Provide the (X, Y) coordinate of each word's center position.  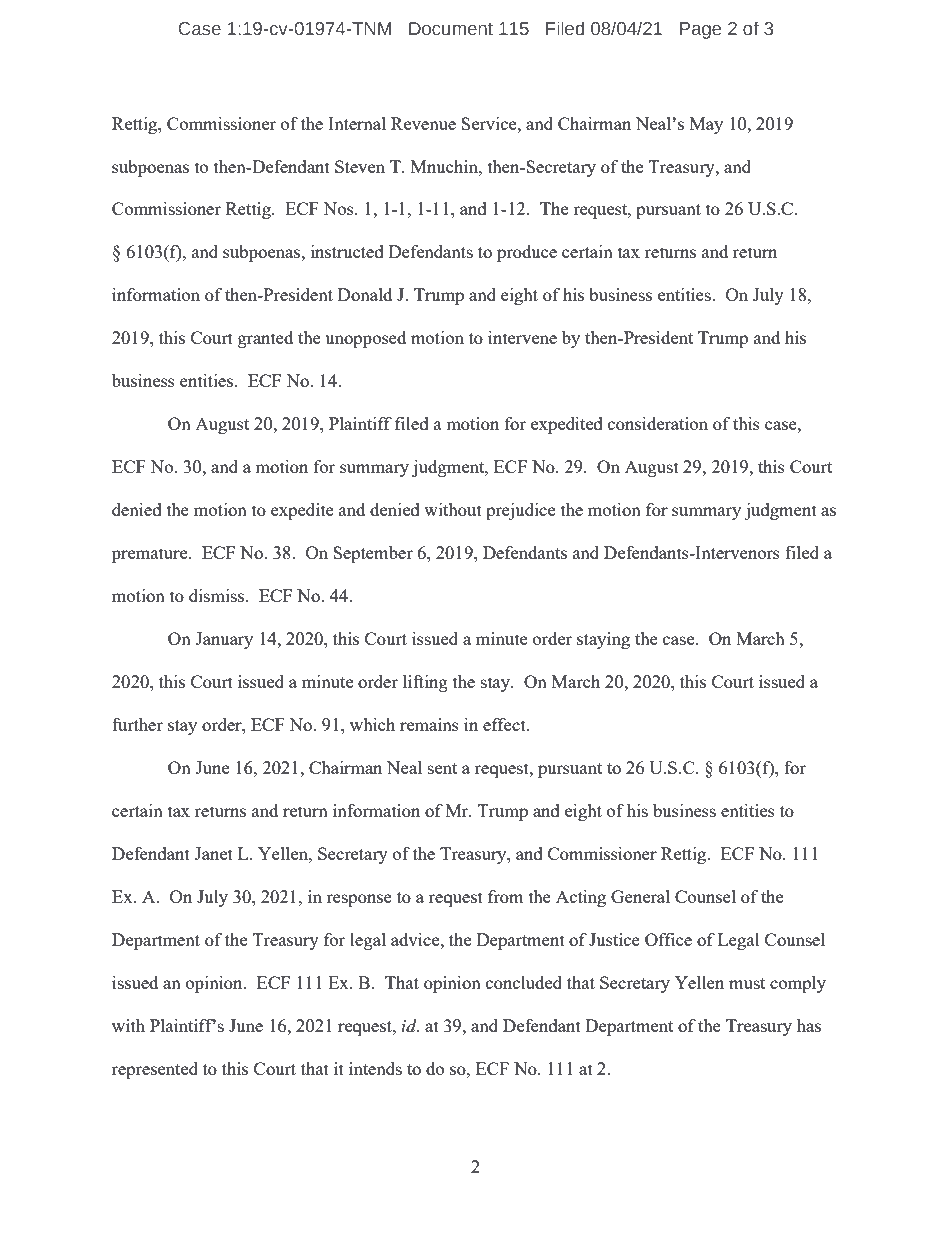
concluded (524, 982)
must (747, 983)
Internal (357, 123)
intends (375, 1068)
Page (700, 30)
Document (451, 29)
